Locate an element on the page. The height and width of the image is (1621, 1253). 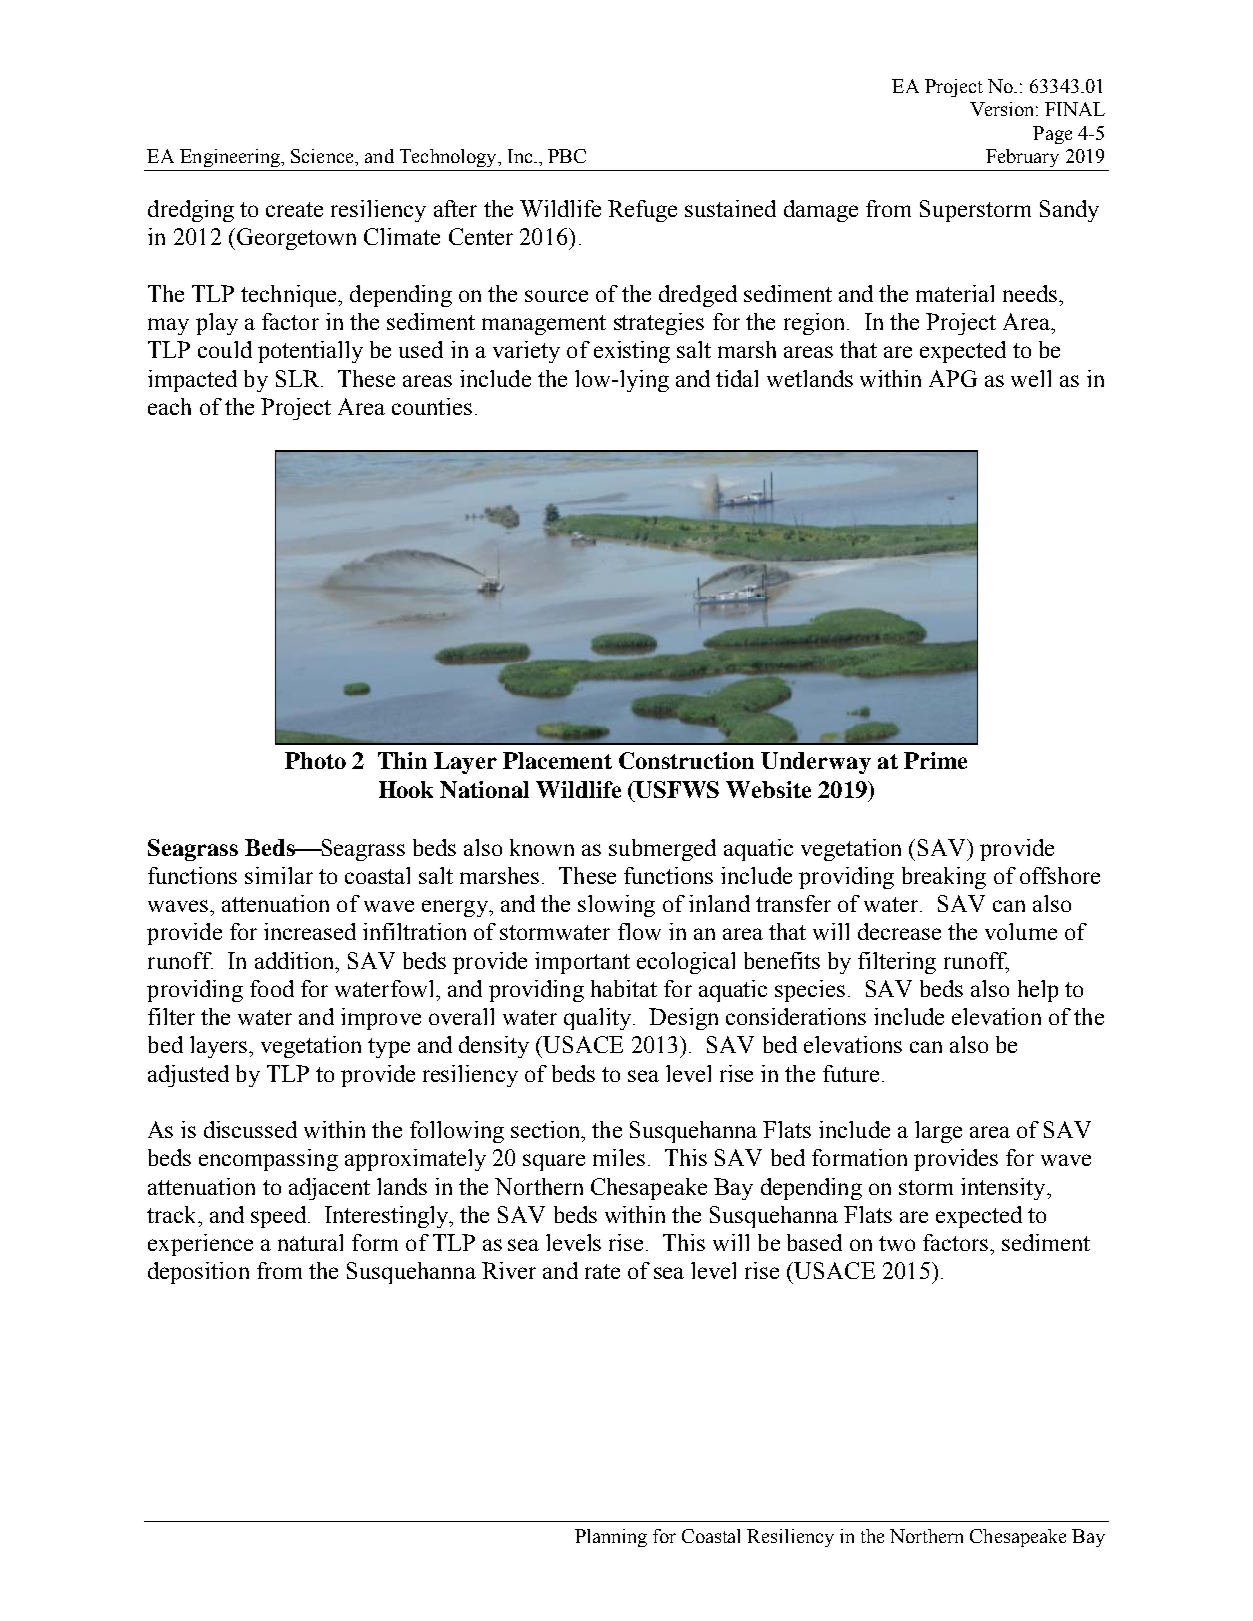
submerged is located at coordinates (662, 850).
